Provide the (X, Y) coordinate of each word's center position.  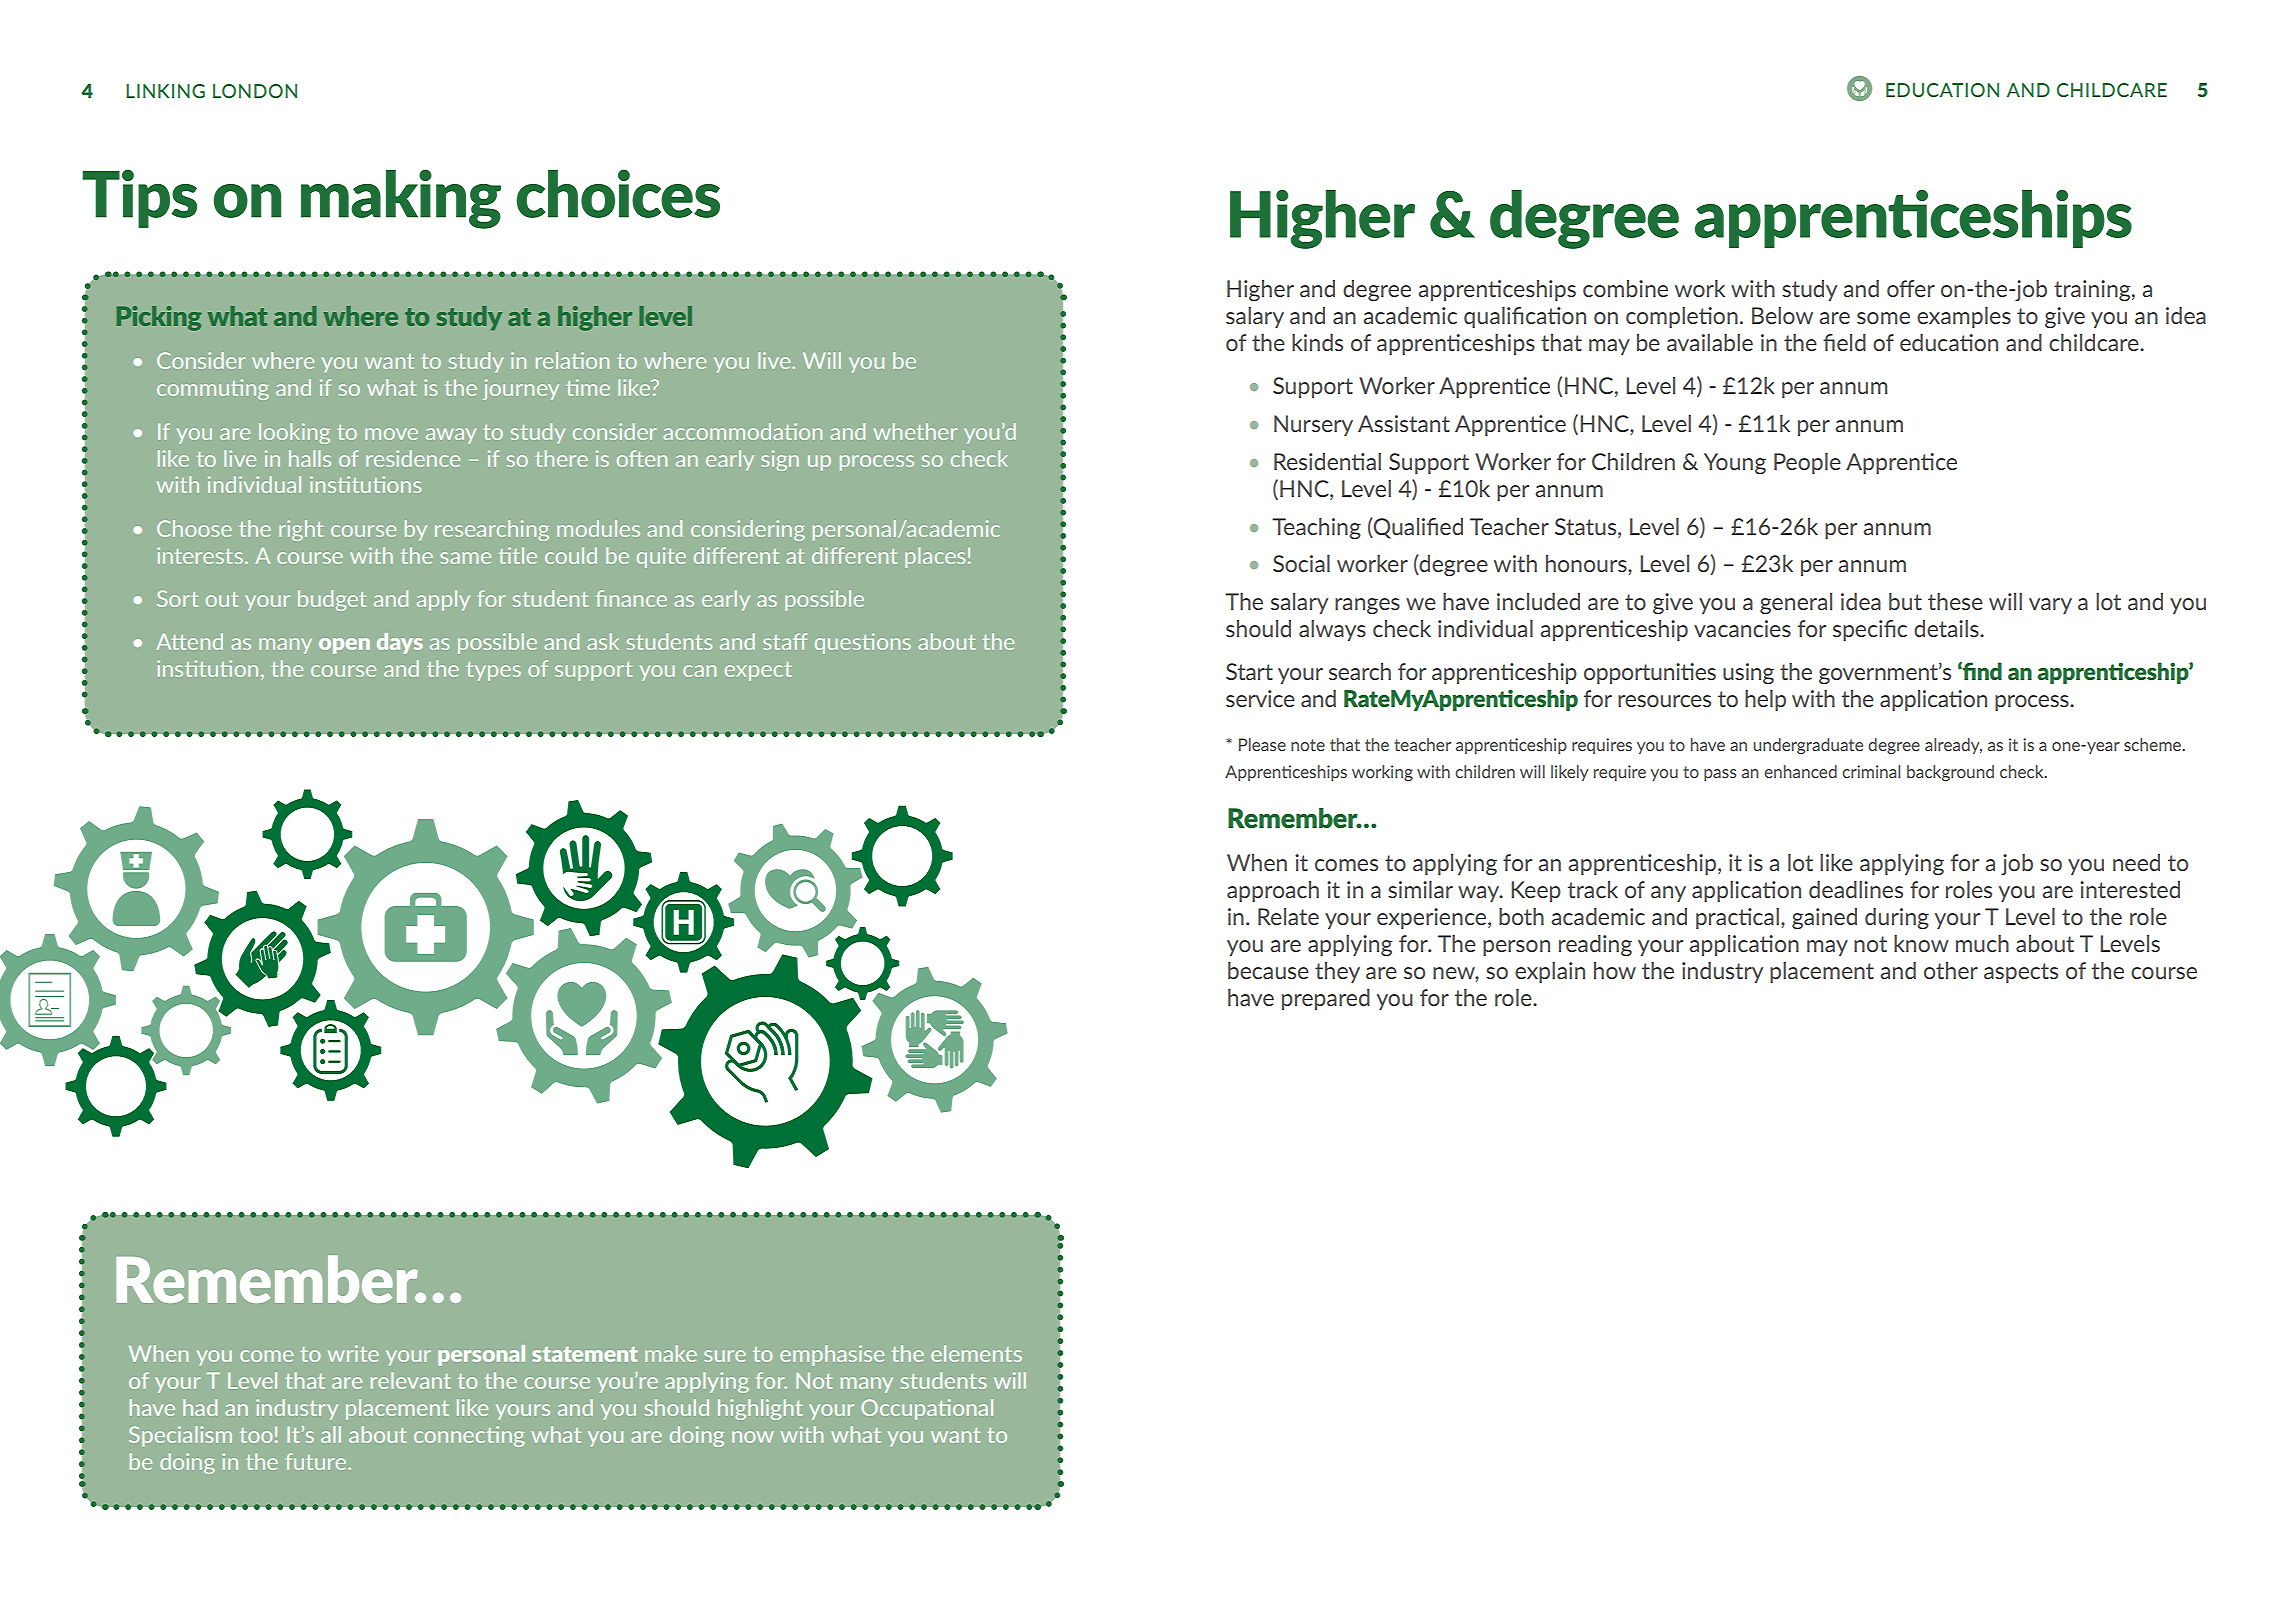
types (493, 671)
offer (1911, 288)
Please (1262, 744)
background (1950, 773)
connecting (469, 1436)
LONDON (255, 91)
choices (618, 193)
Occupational (927, 1409)
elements (976, 1353)
